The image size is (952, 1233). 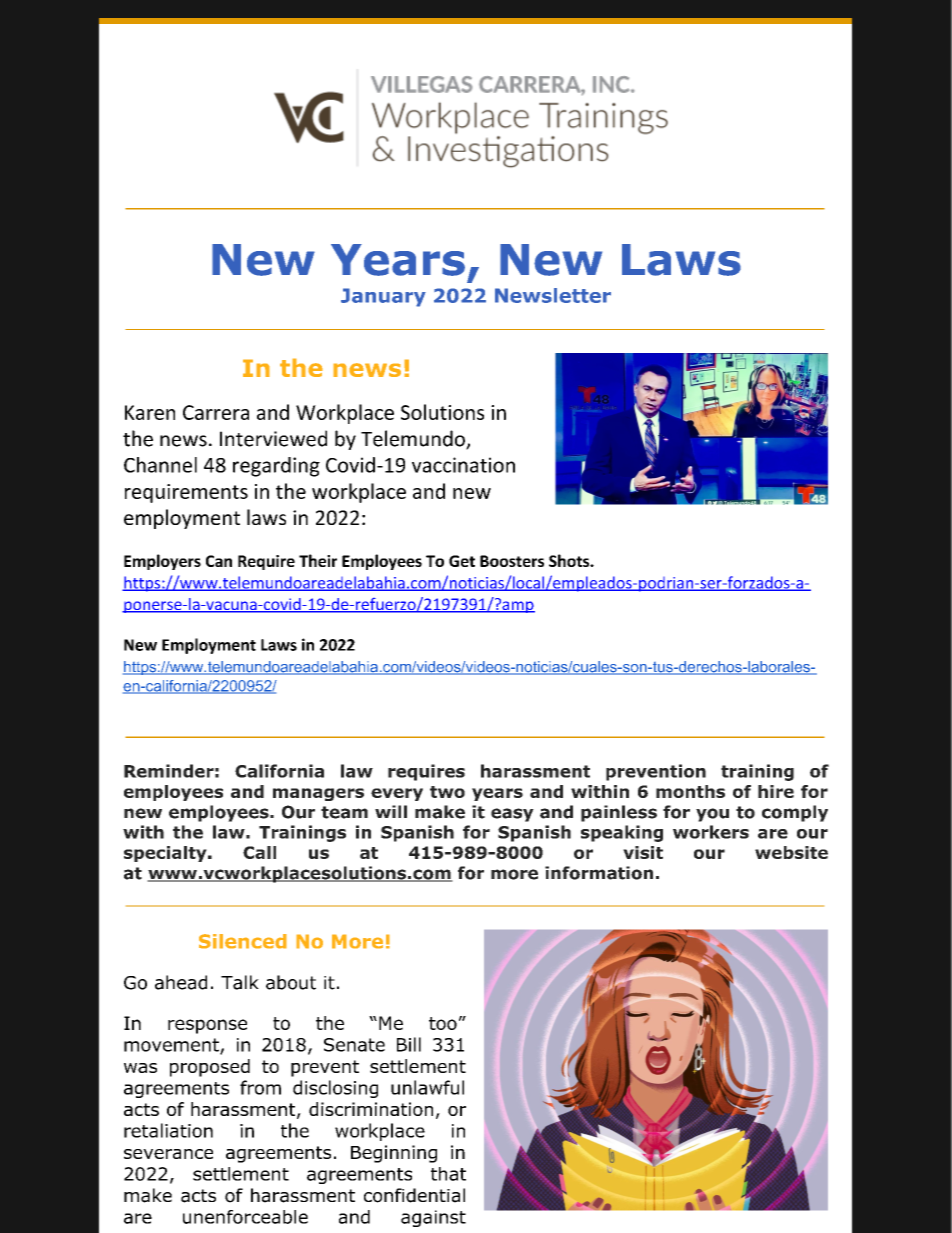 I want to click on easy, so click(x=512, y=815).
